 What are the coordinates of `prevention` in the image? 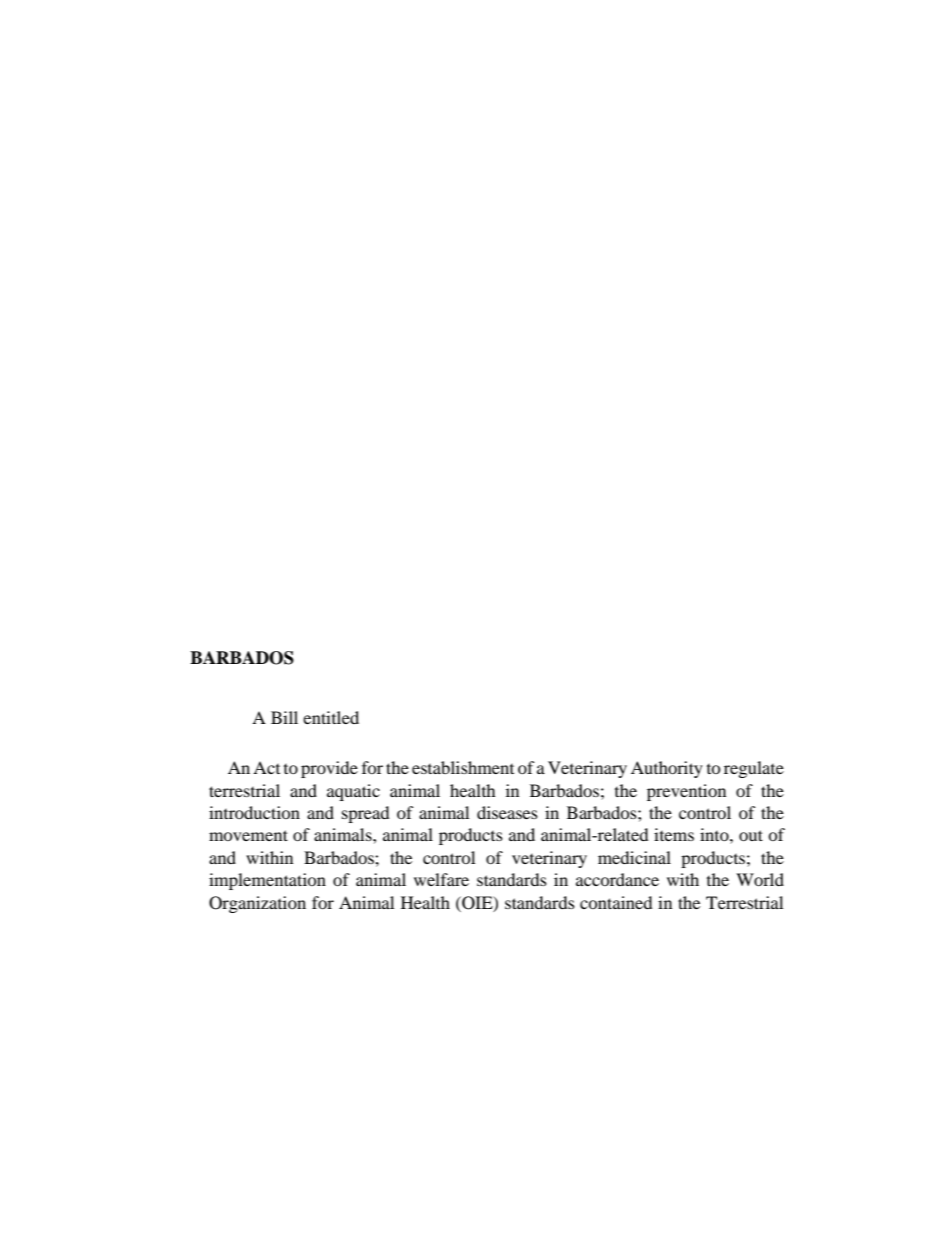 It's located at (686, 792).
